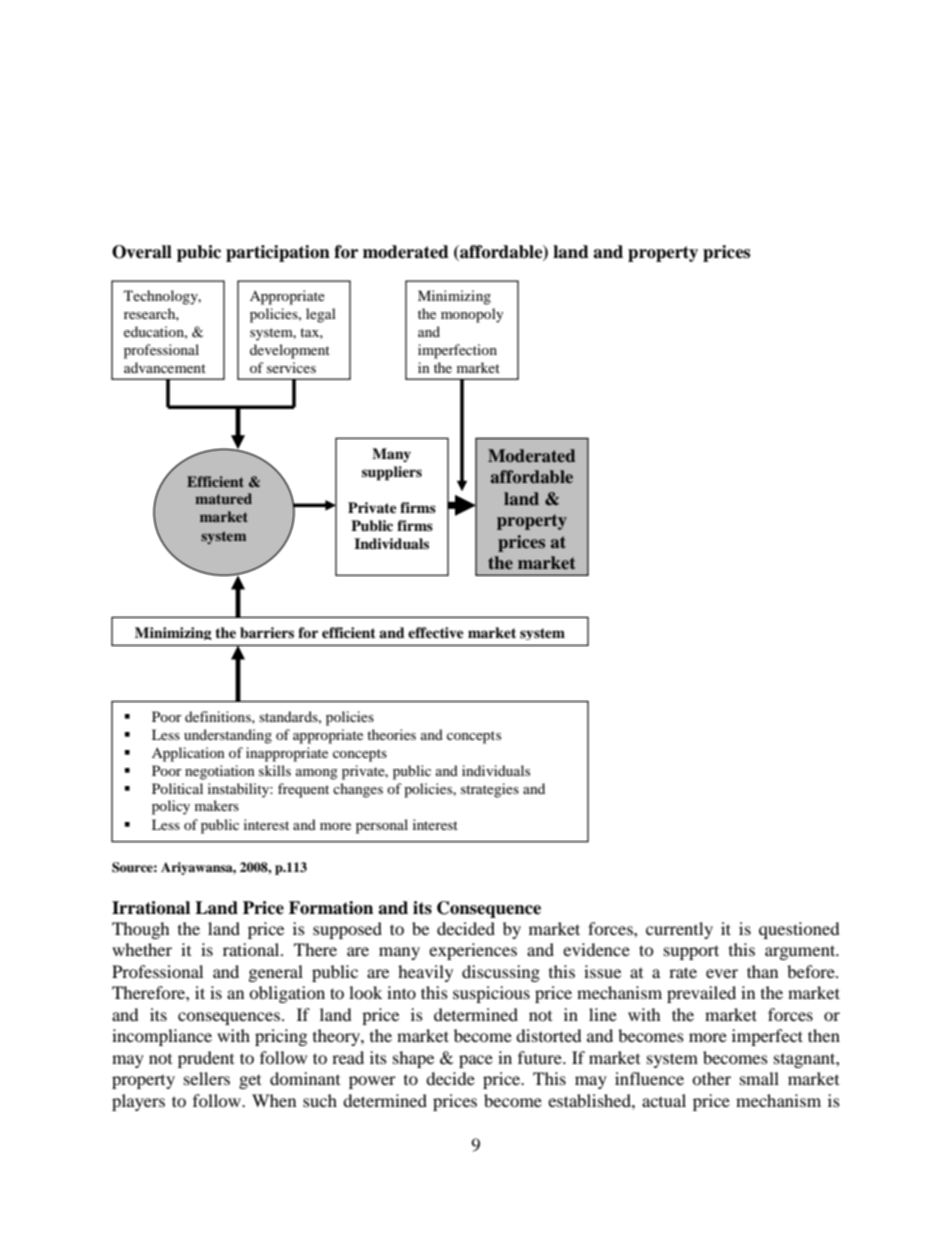  Describe the element at coordinates (472, 315) in the screenshot. I see `monopoly` at that location.
